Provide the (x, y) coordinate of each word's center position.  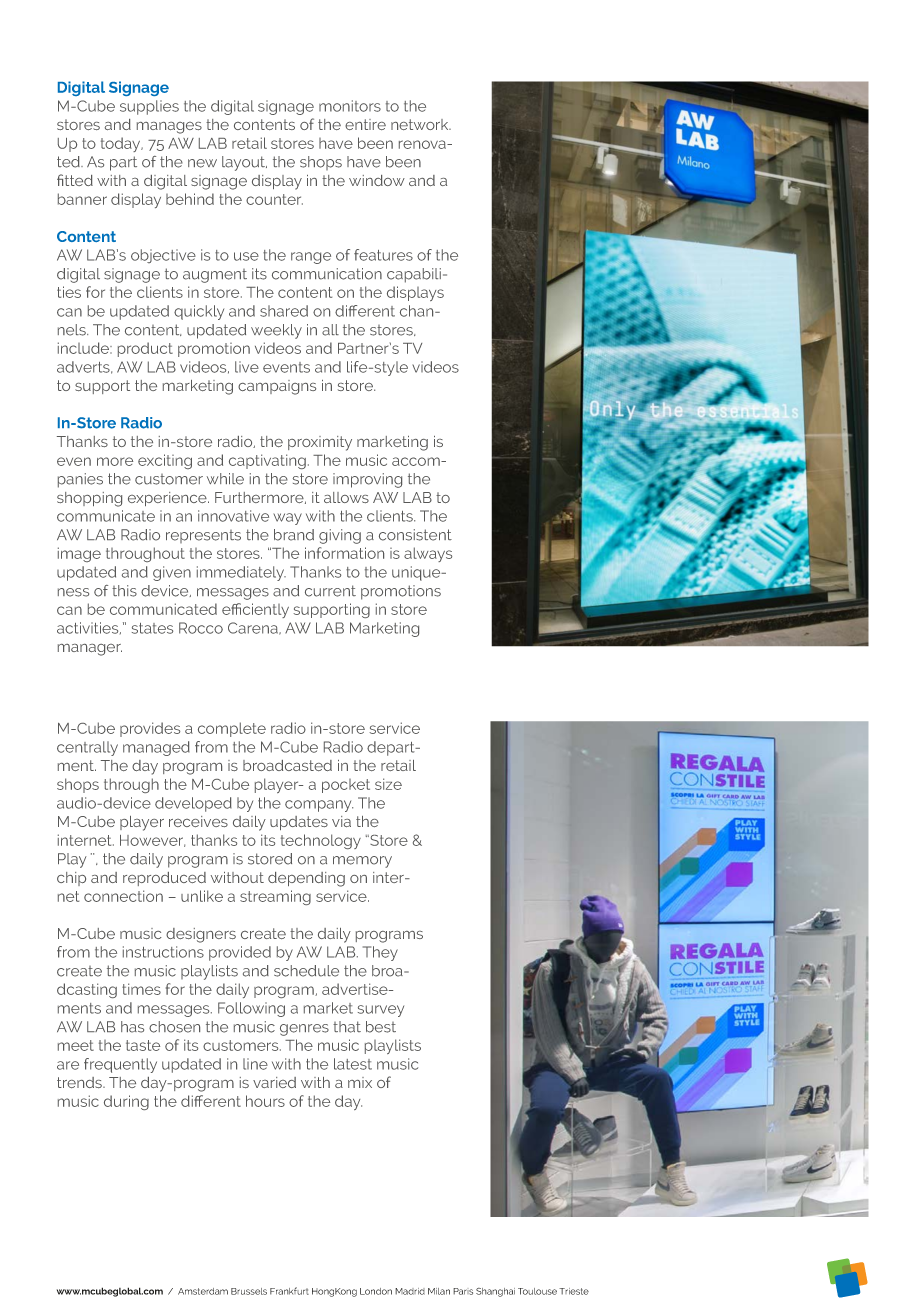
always (428, 554)
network (421, 124)
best (381, 1027)
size (388, 784)
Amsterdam (203, 1291)
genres (304, 1030)
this (124, 591)
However (152, 841)
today (122, 144)
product (145, 349)
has (132, 1027)
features (383, 255)
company (319, 806)
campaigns (277, 387)
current (330, 591)
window (377, 180)
